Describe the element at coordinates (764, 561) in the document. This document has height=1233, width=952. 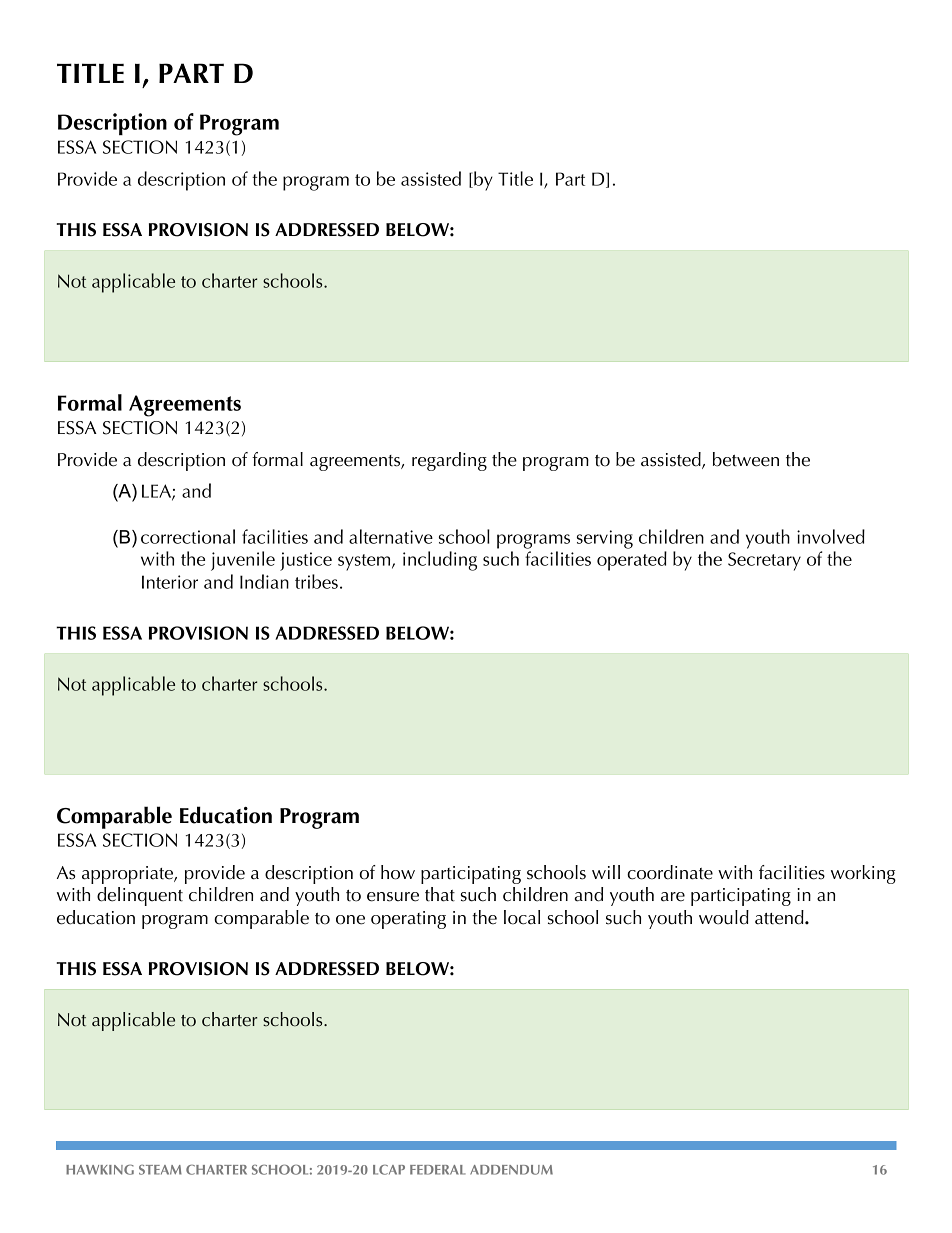
I see `Secretary` at that location.
